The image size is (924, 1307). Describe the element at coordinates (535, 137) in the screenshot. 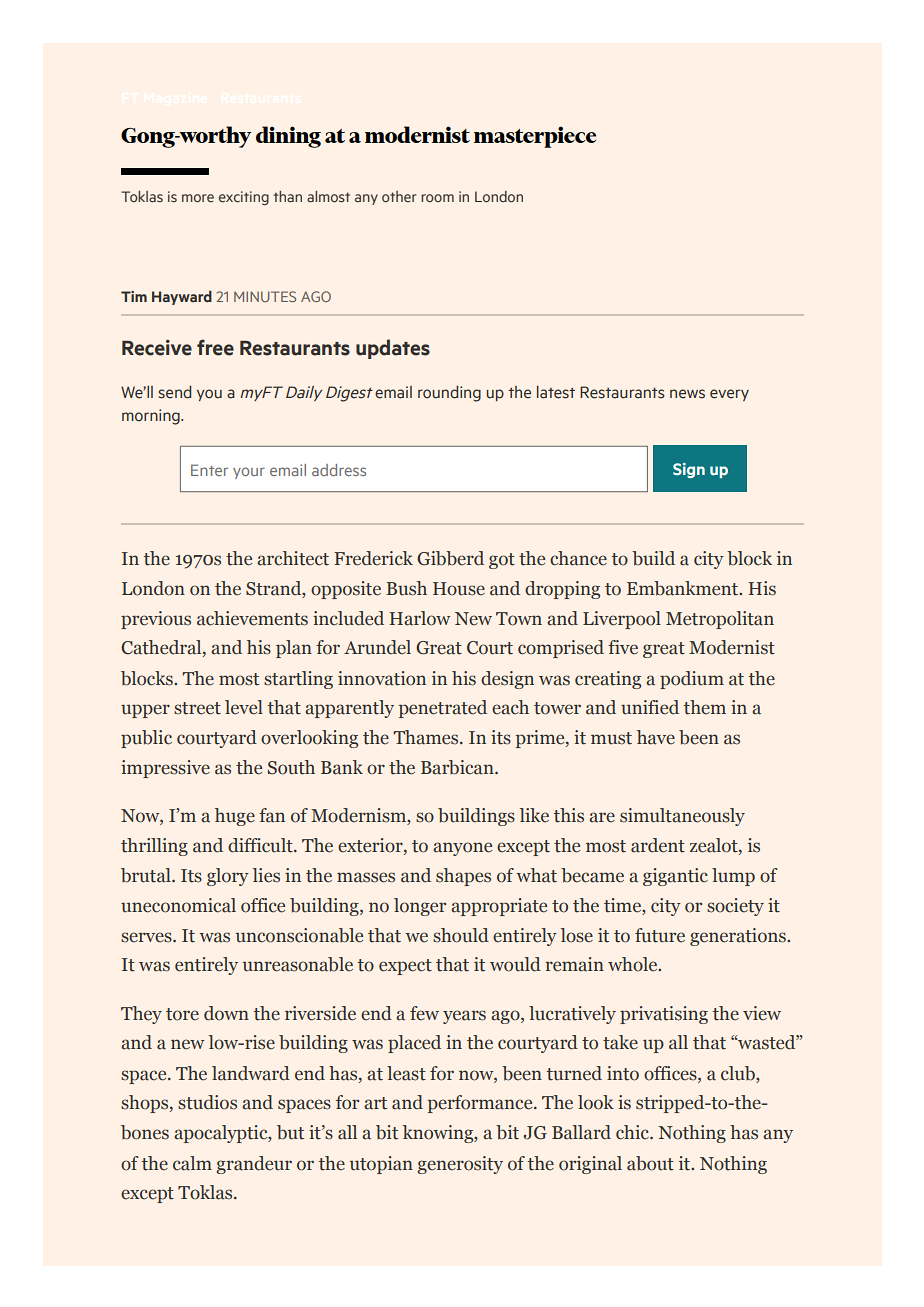

I see `masterpiece` at that location.
